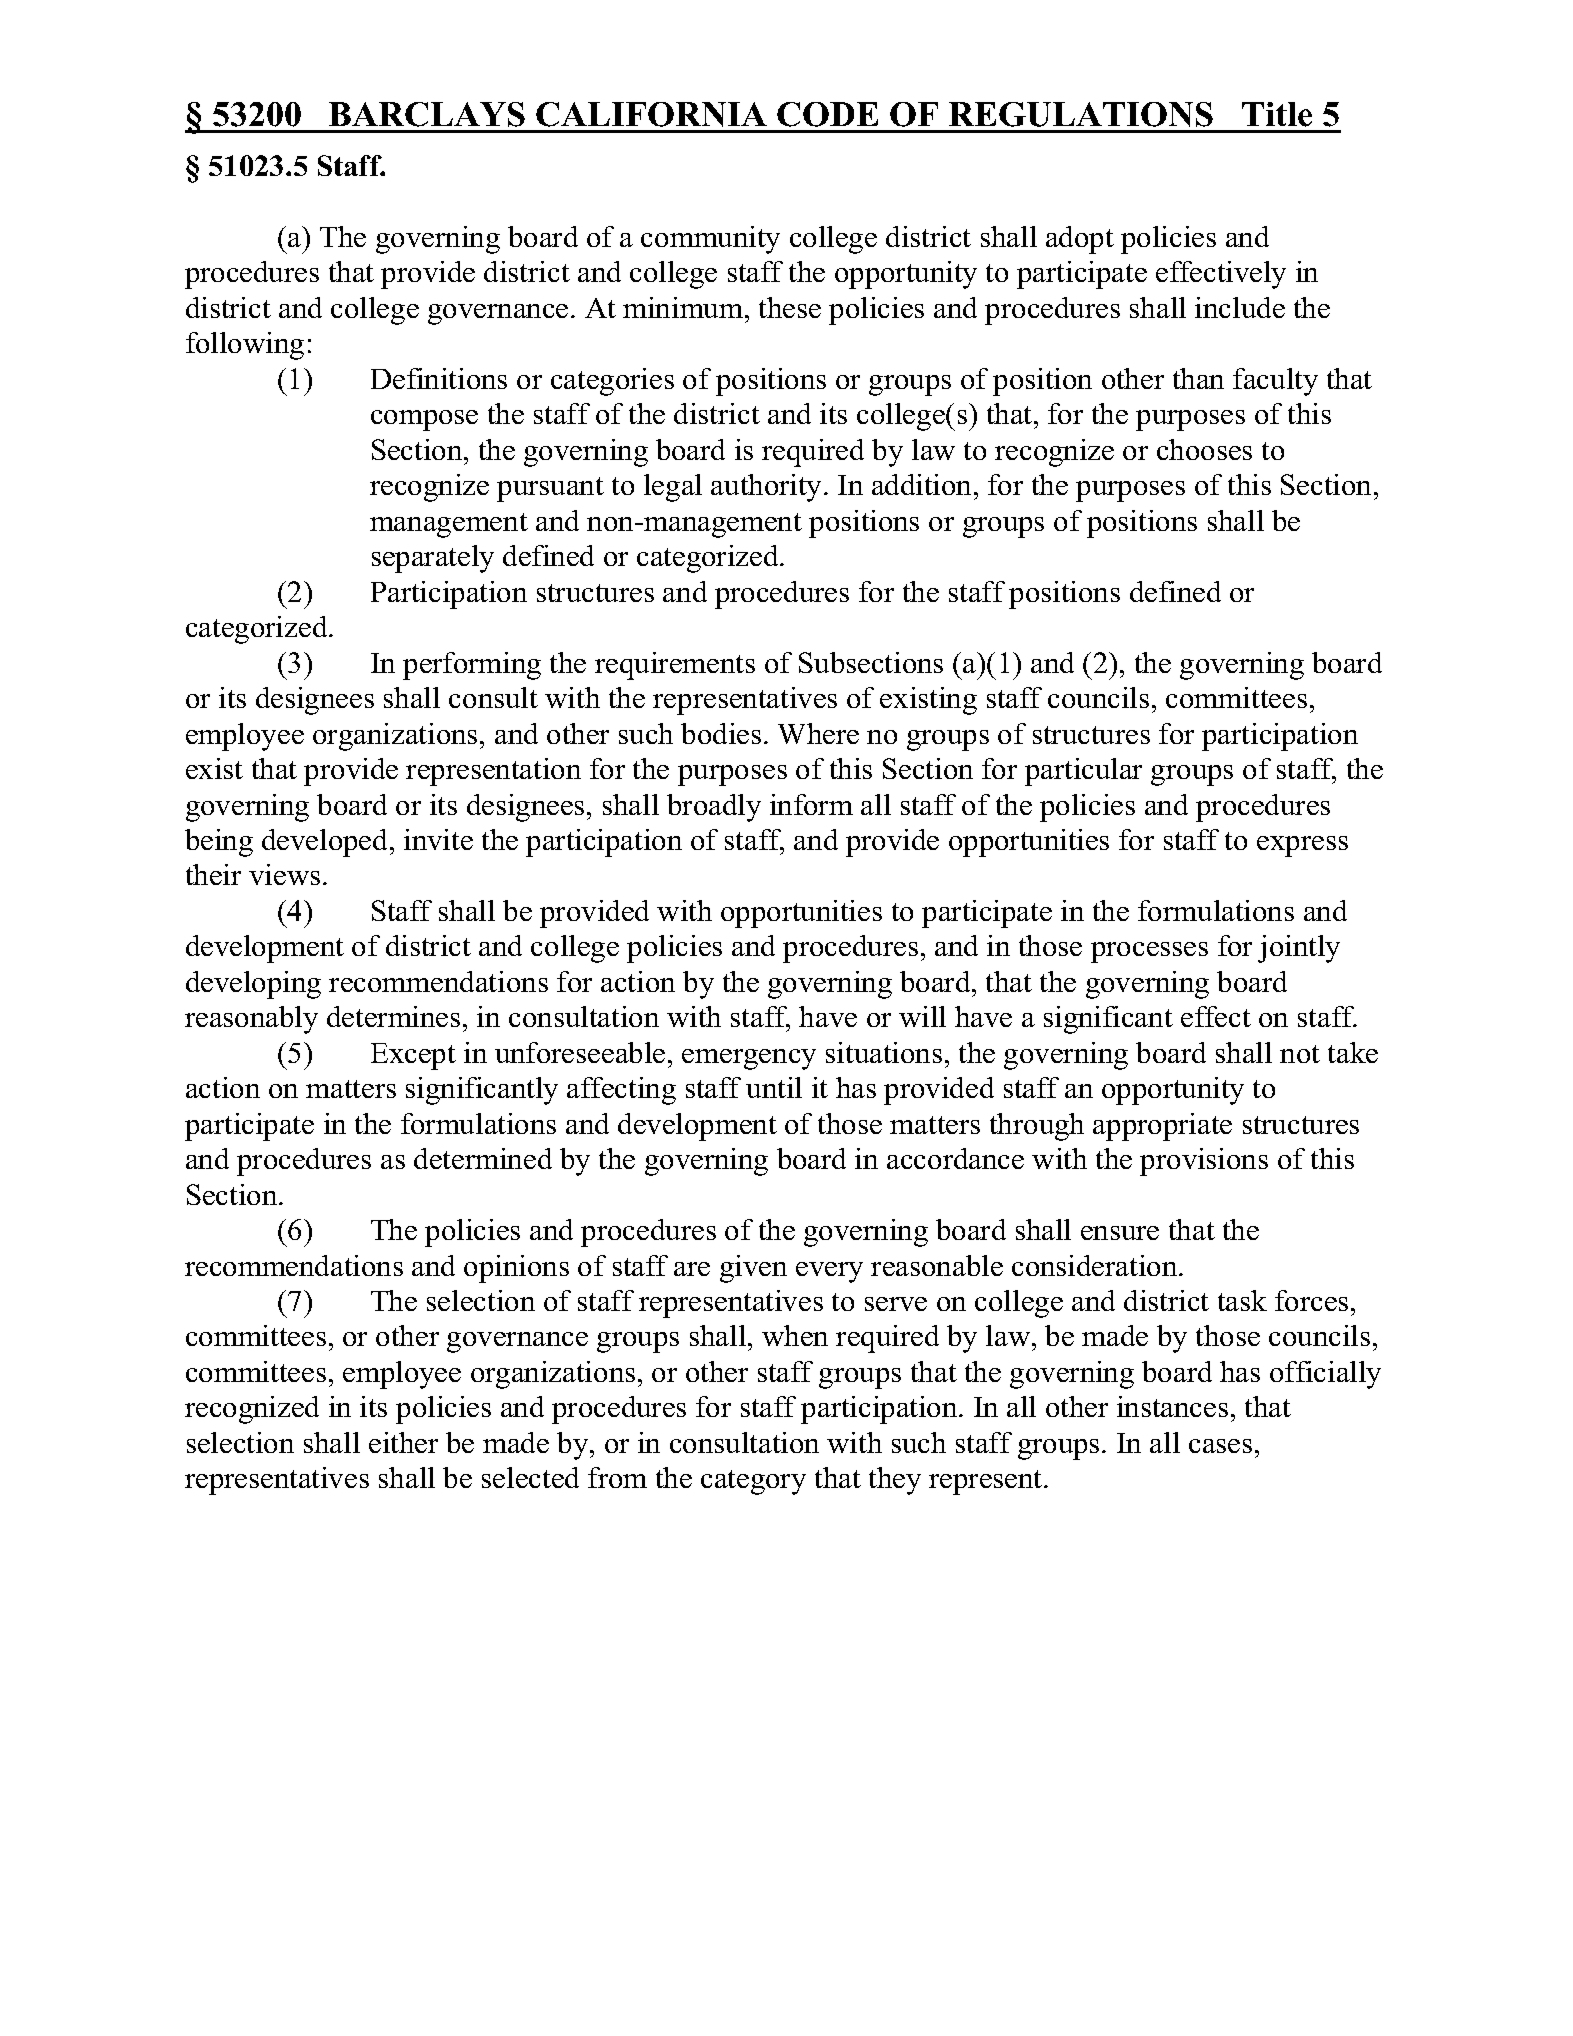  Describe the element at coordinates (1162, 1127) in the image. I see `appropriate` at that location.
